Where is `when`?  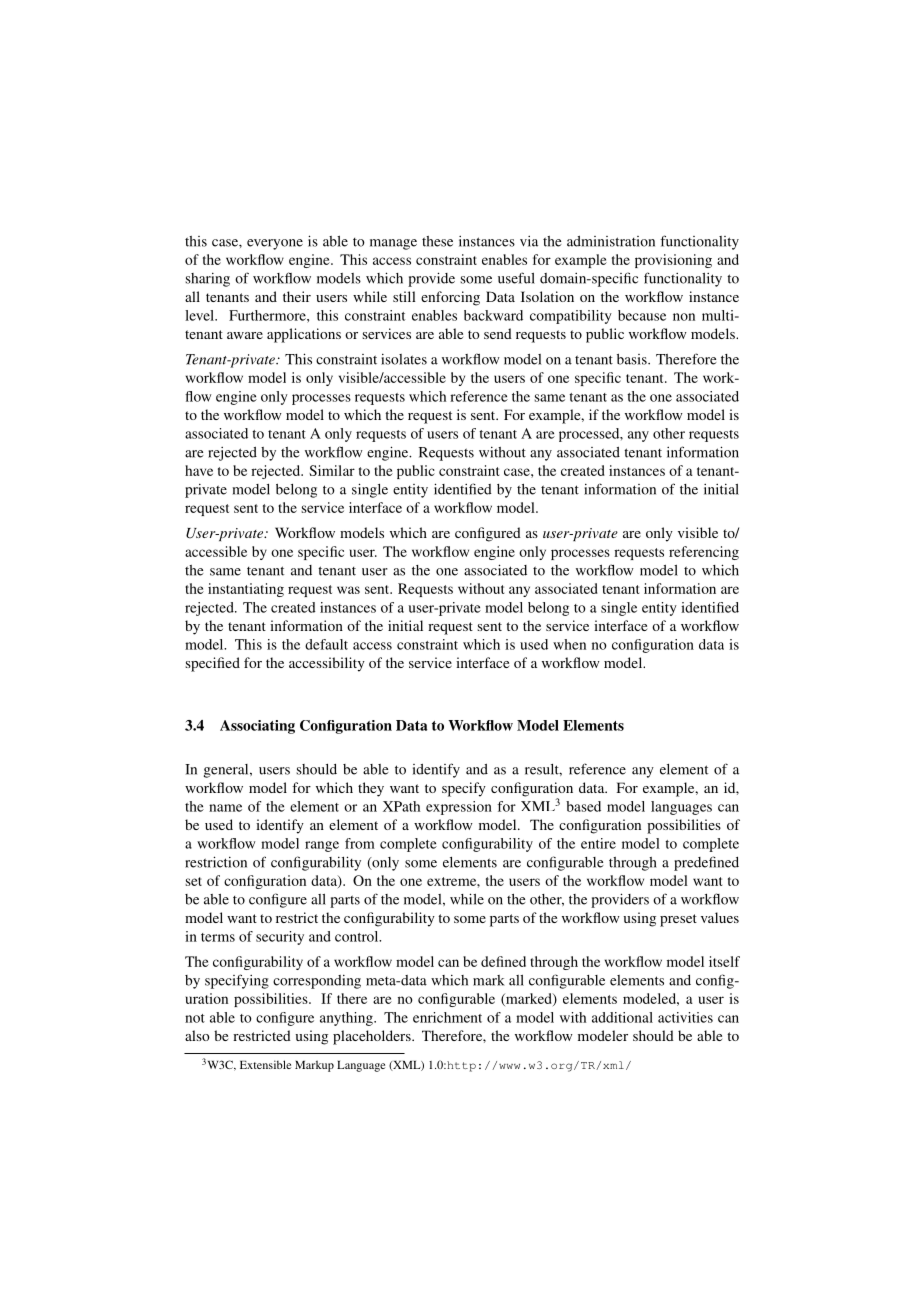 when is located at coordinates (569, 644).
